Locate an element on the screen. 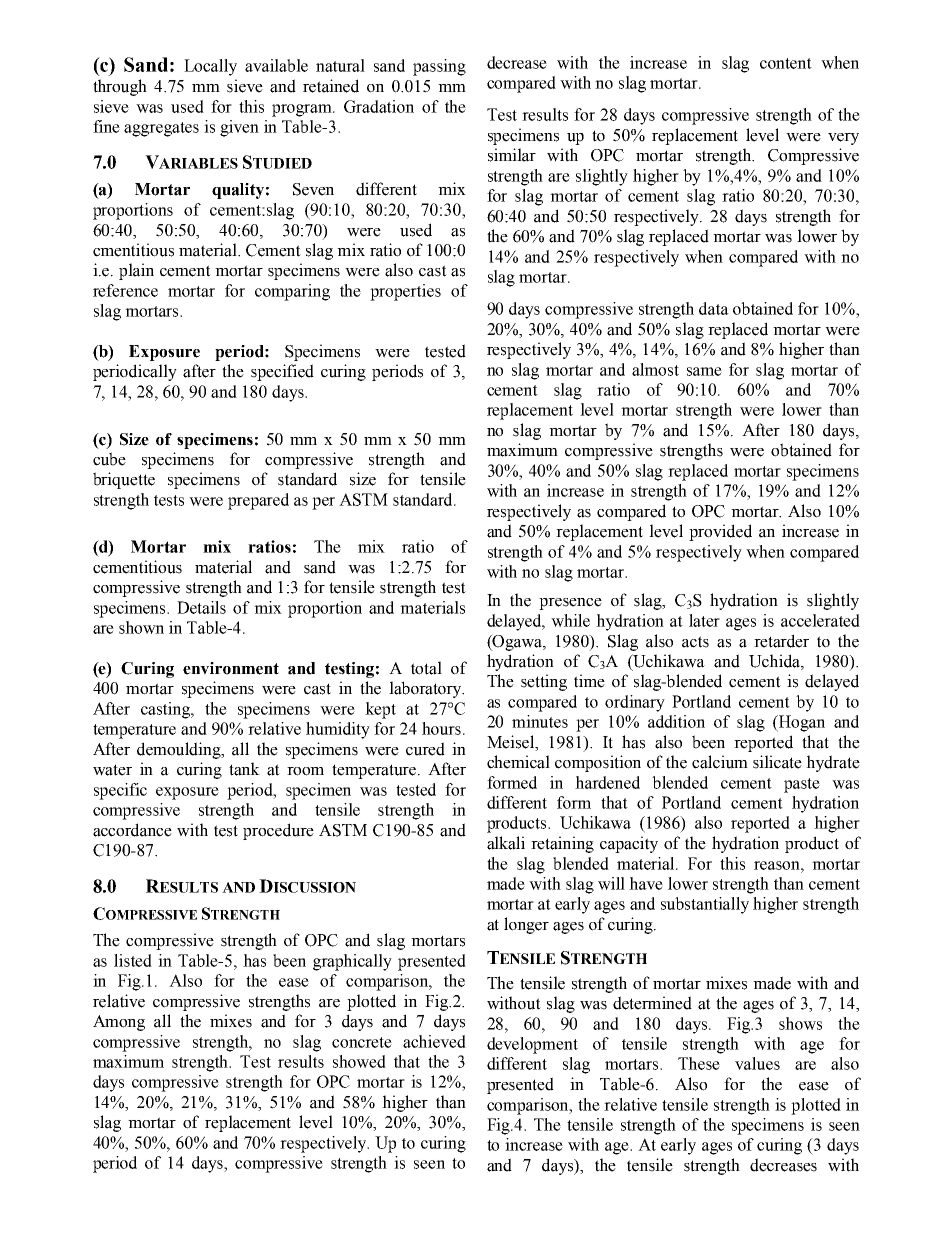  chemical is located at coordinates (518, 762).
